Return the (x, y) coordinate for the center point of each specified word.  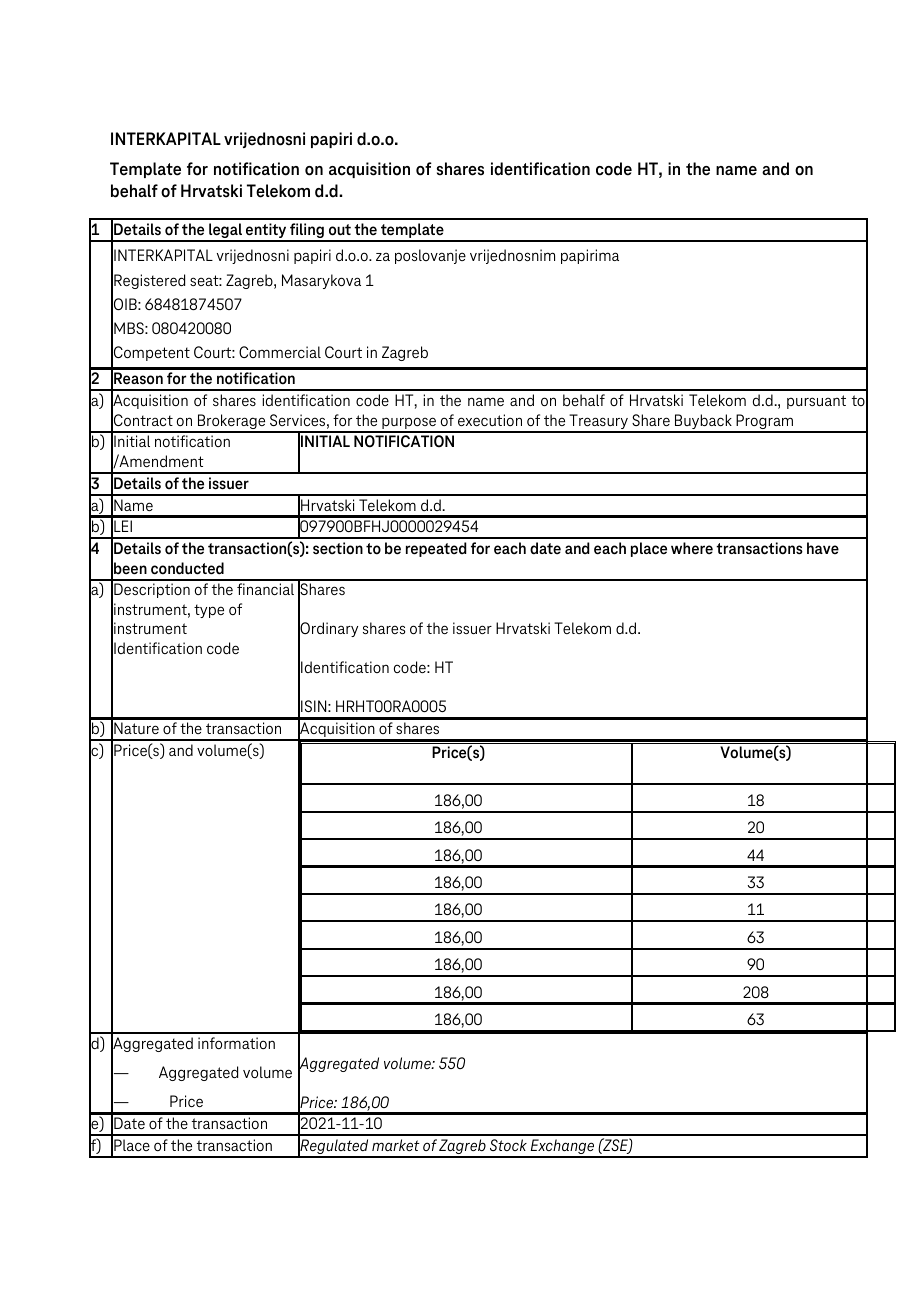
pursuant (816, 402)
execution (490, 420)
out (340, 230)
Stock (508, 1145)
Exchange (562, 1148)
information (236, 1043)
